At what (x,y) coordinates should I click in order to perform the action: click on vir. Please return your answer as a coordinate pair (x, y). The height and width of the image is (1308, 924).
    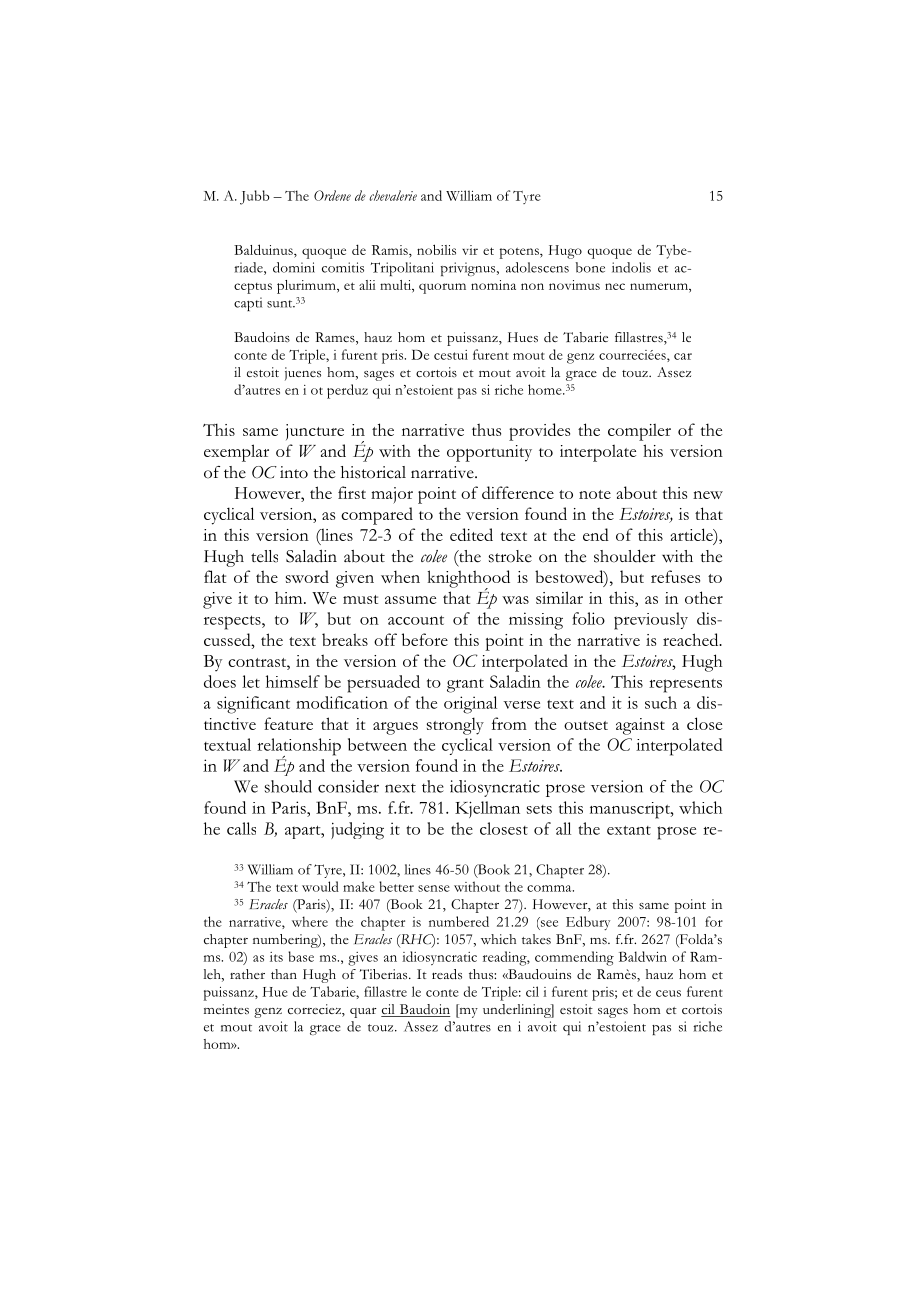
    Looking at the image, I should click on (470, 250).
